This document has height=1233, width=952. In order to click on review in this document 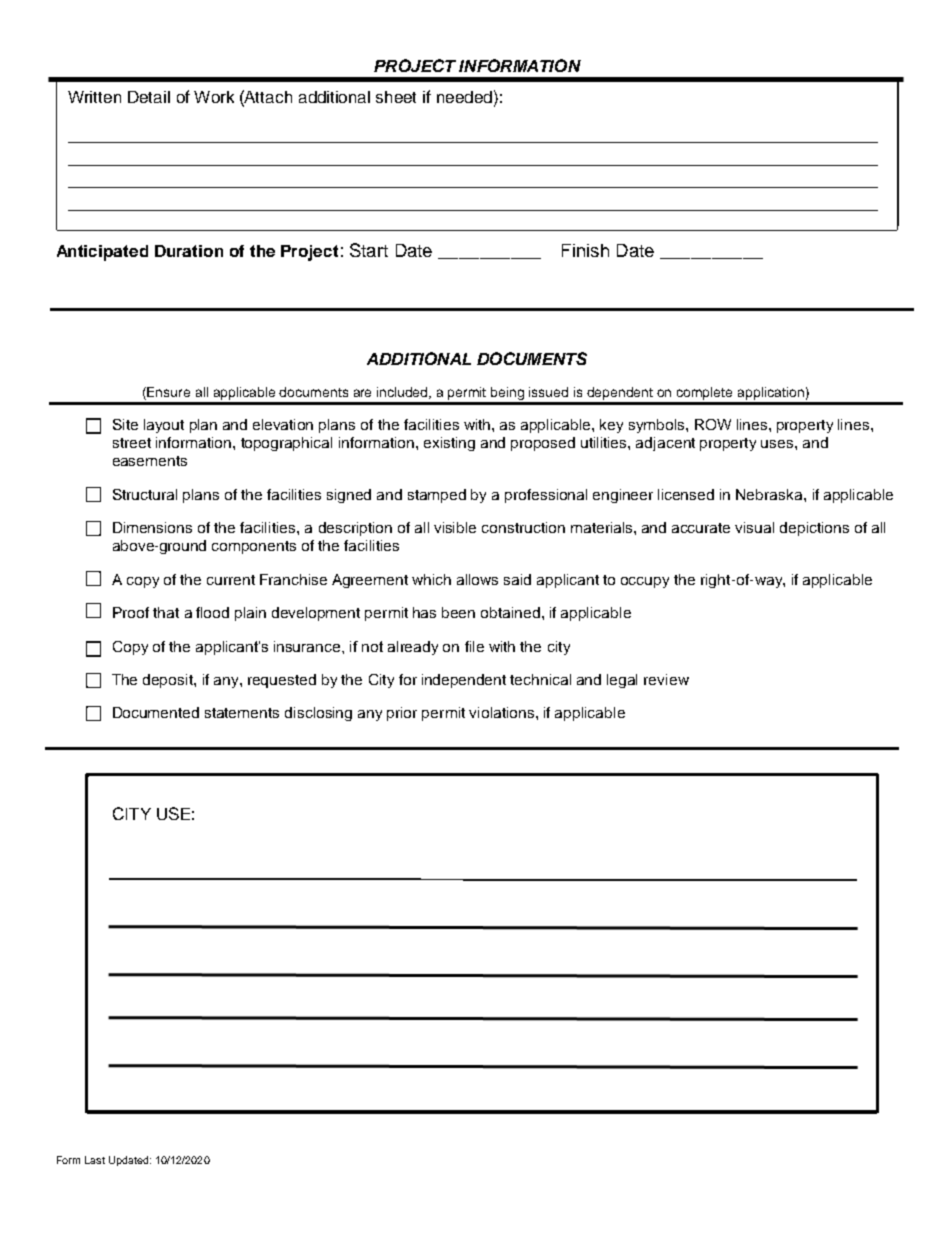, I will do `click(666, 679)`.
